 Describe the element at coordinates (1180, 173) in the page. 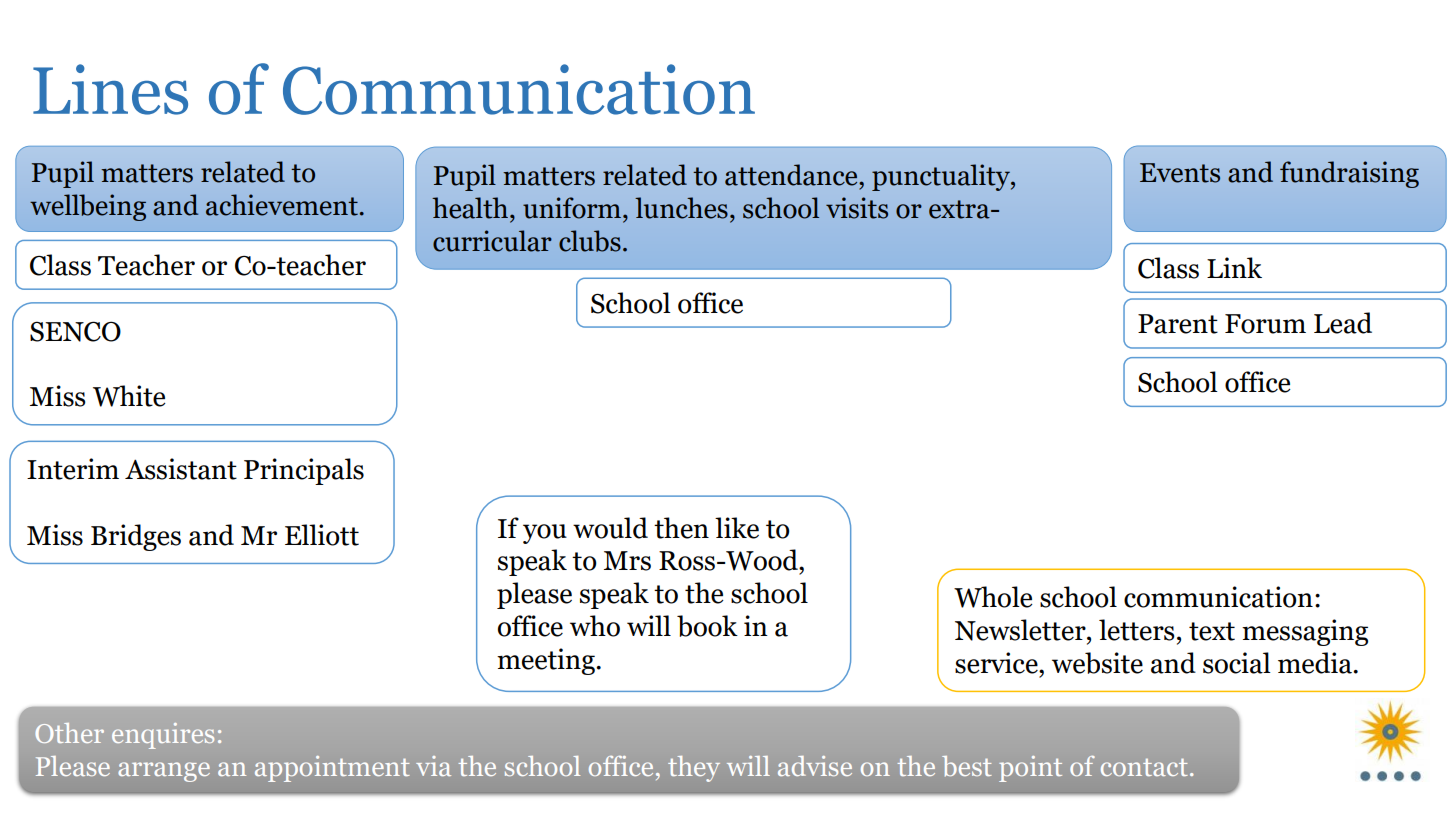

I see `Events` at that location.
